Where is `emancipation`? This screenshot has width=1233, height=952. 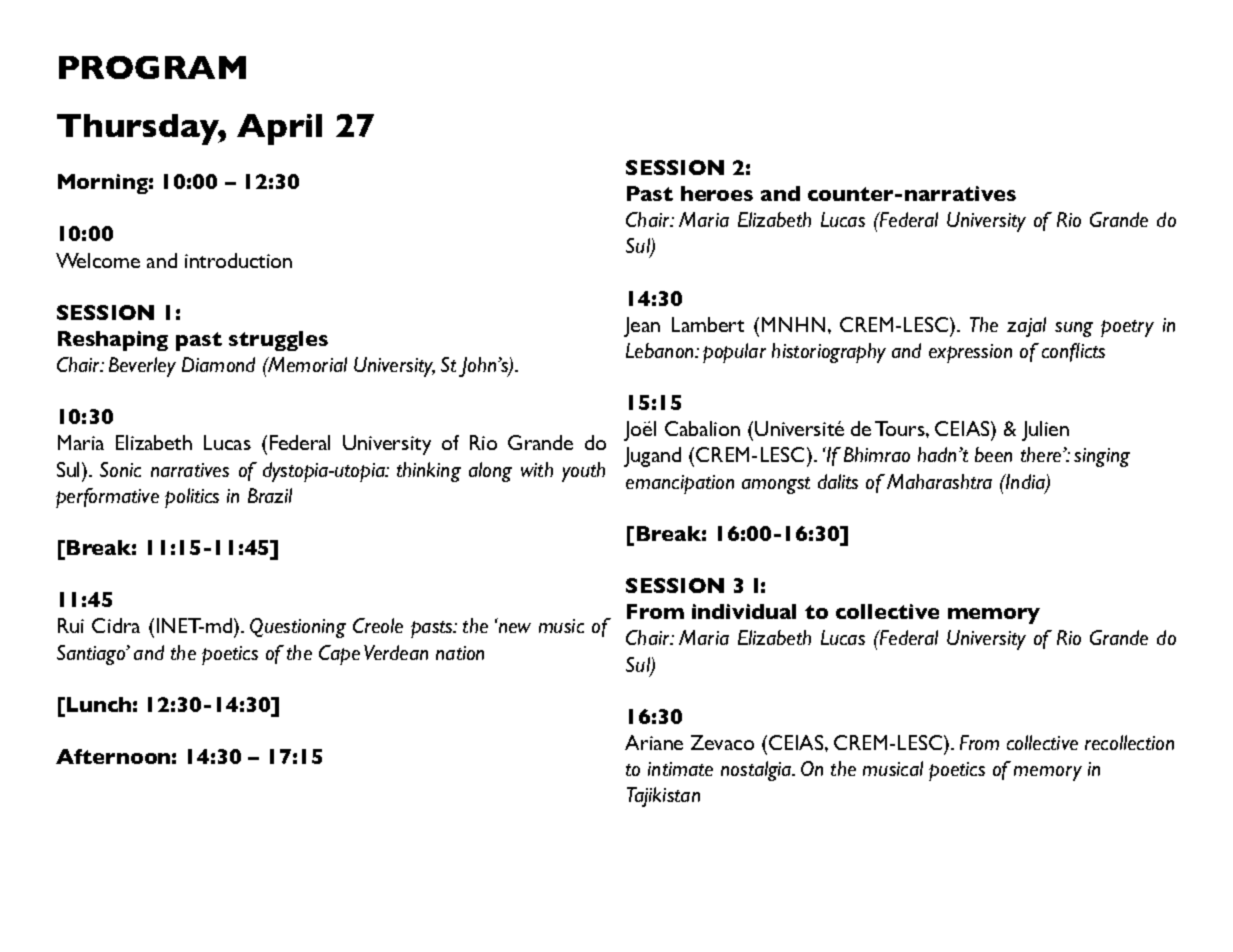 emancipation is located at coordinates (680, 484).
